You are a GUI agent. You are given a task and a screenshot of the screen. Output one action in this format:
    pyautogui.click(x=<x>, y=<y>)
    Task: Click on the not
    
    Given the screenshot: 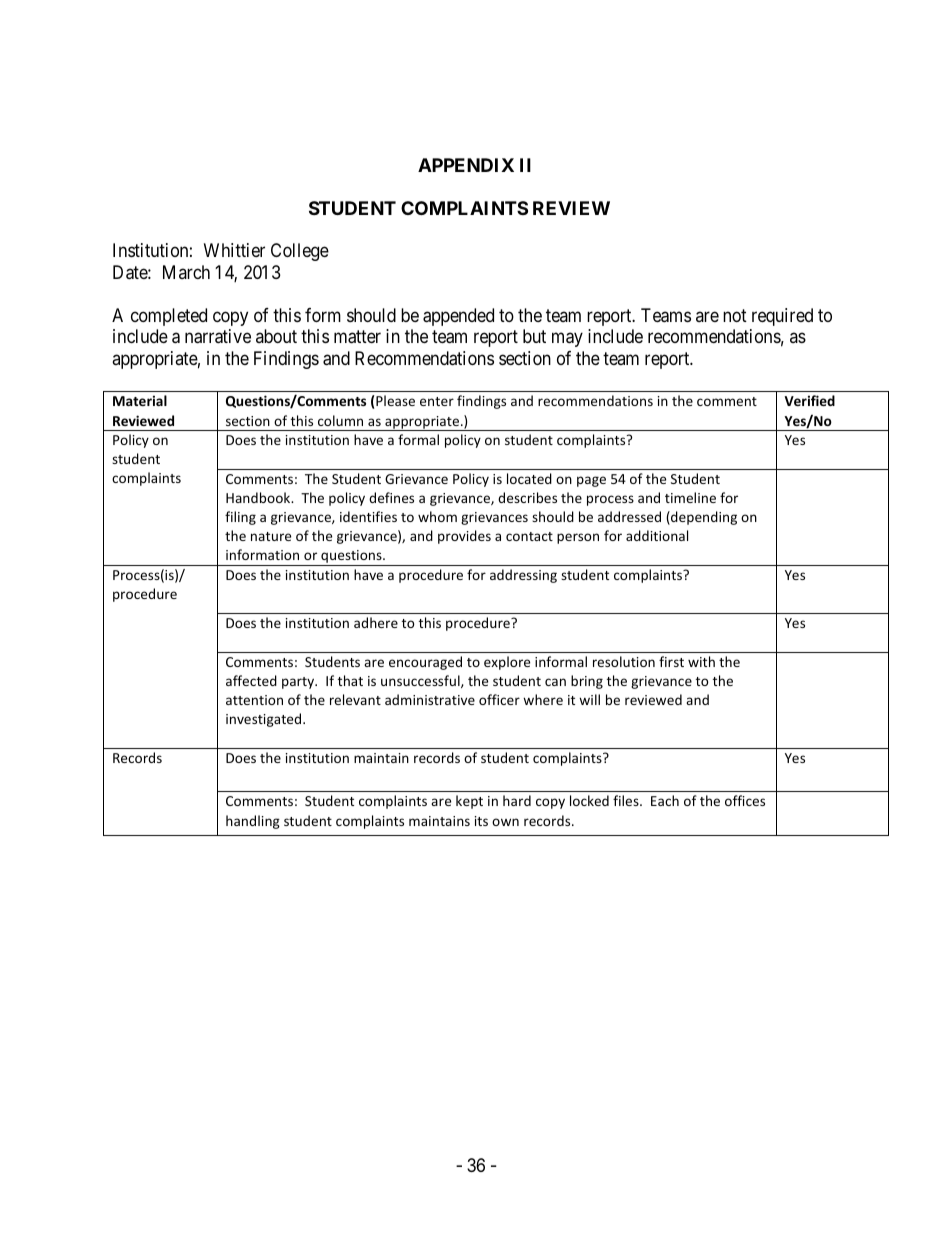 What is the action you would take?
    pyautogui.click(x=735, y=315)
